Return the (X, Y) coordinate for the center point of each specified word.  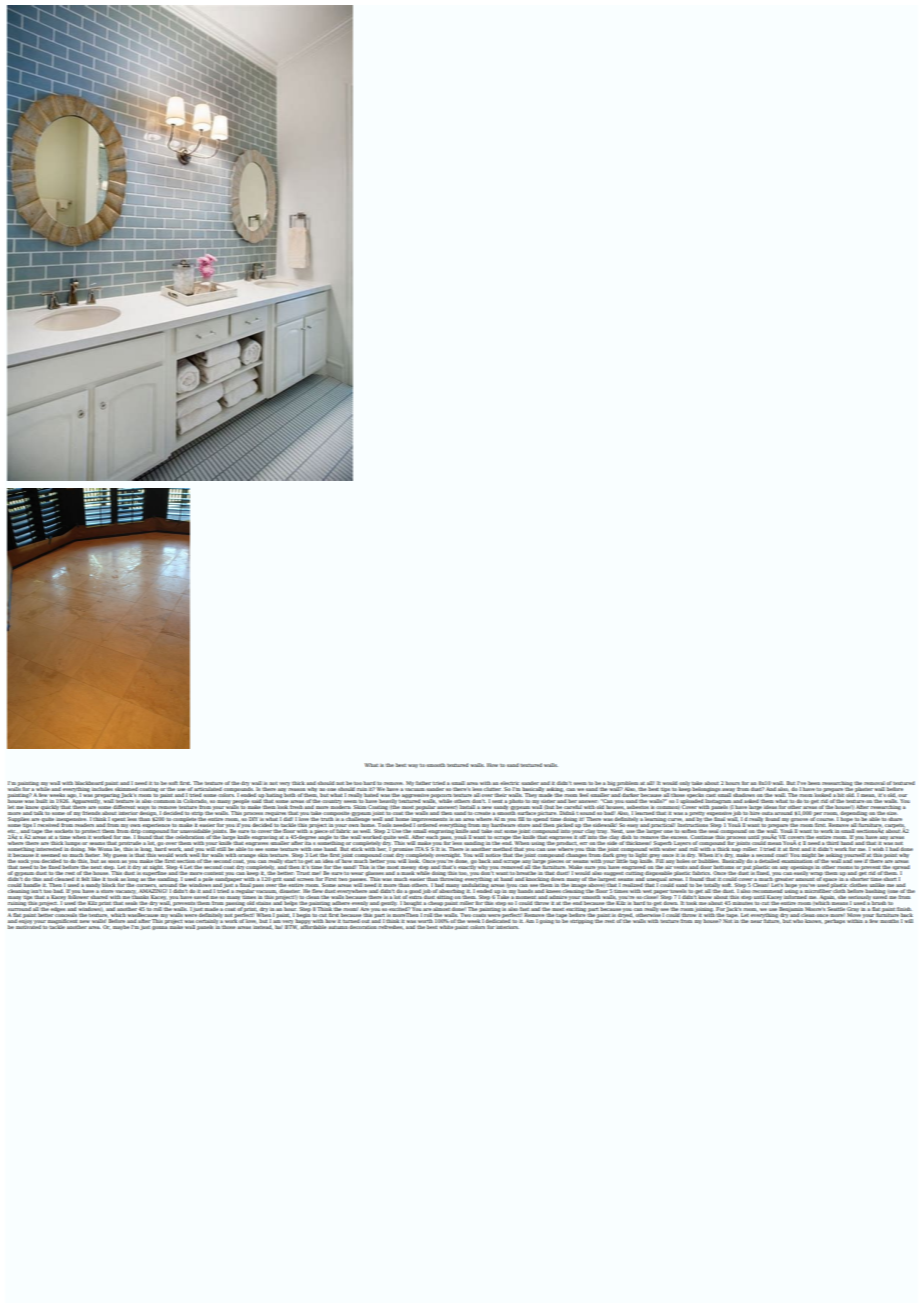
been (814, 783)
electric (509, 783)
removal (874, 783)
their (500, 793)
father (423, 783)
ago (71, 795)
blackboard (89, 783)
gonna (160, 928)
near (756, 921)
